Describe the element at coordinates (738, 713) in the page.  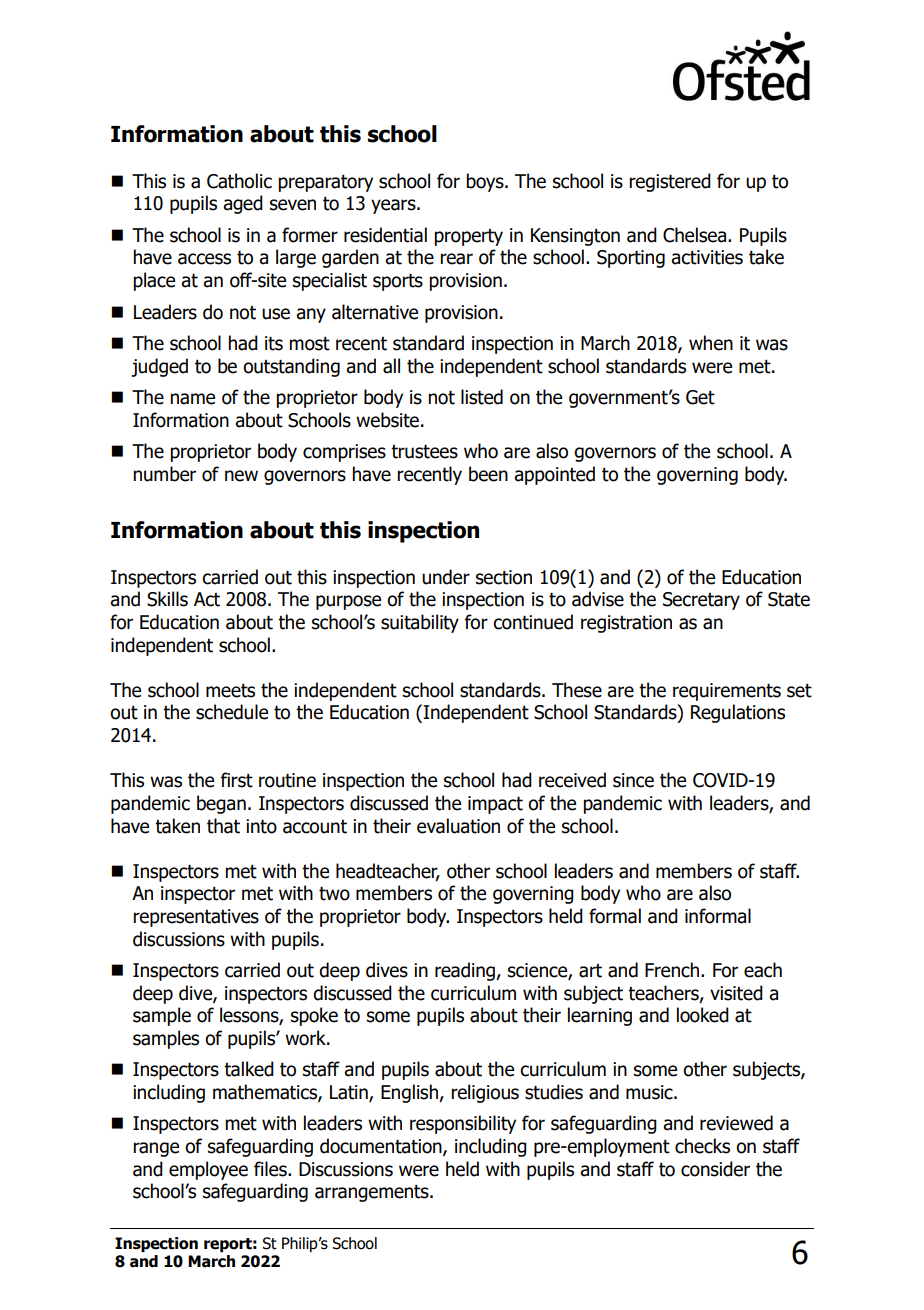
I see `Regulations` at that location.
